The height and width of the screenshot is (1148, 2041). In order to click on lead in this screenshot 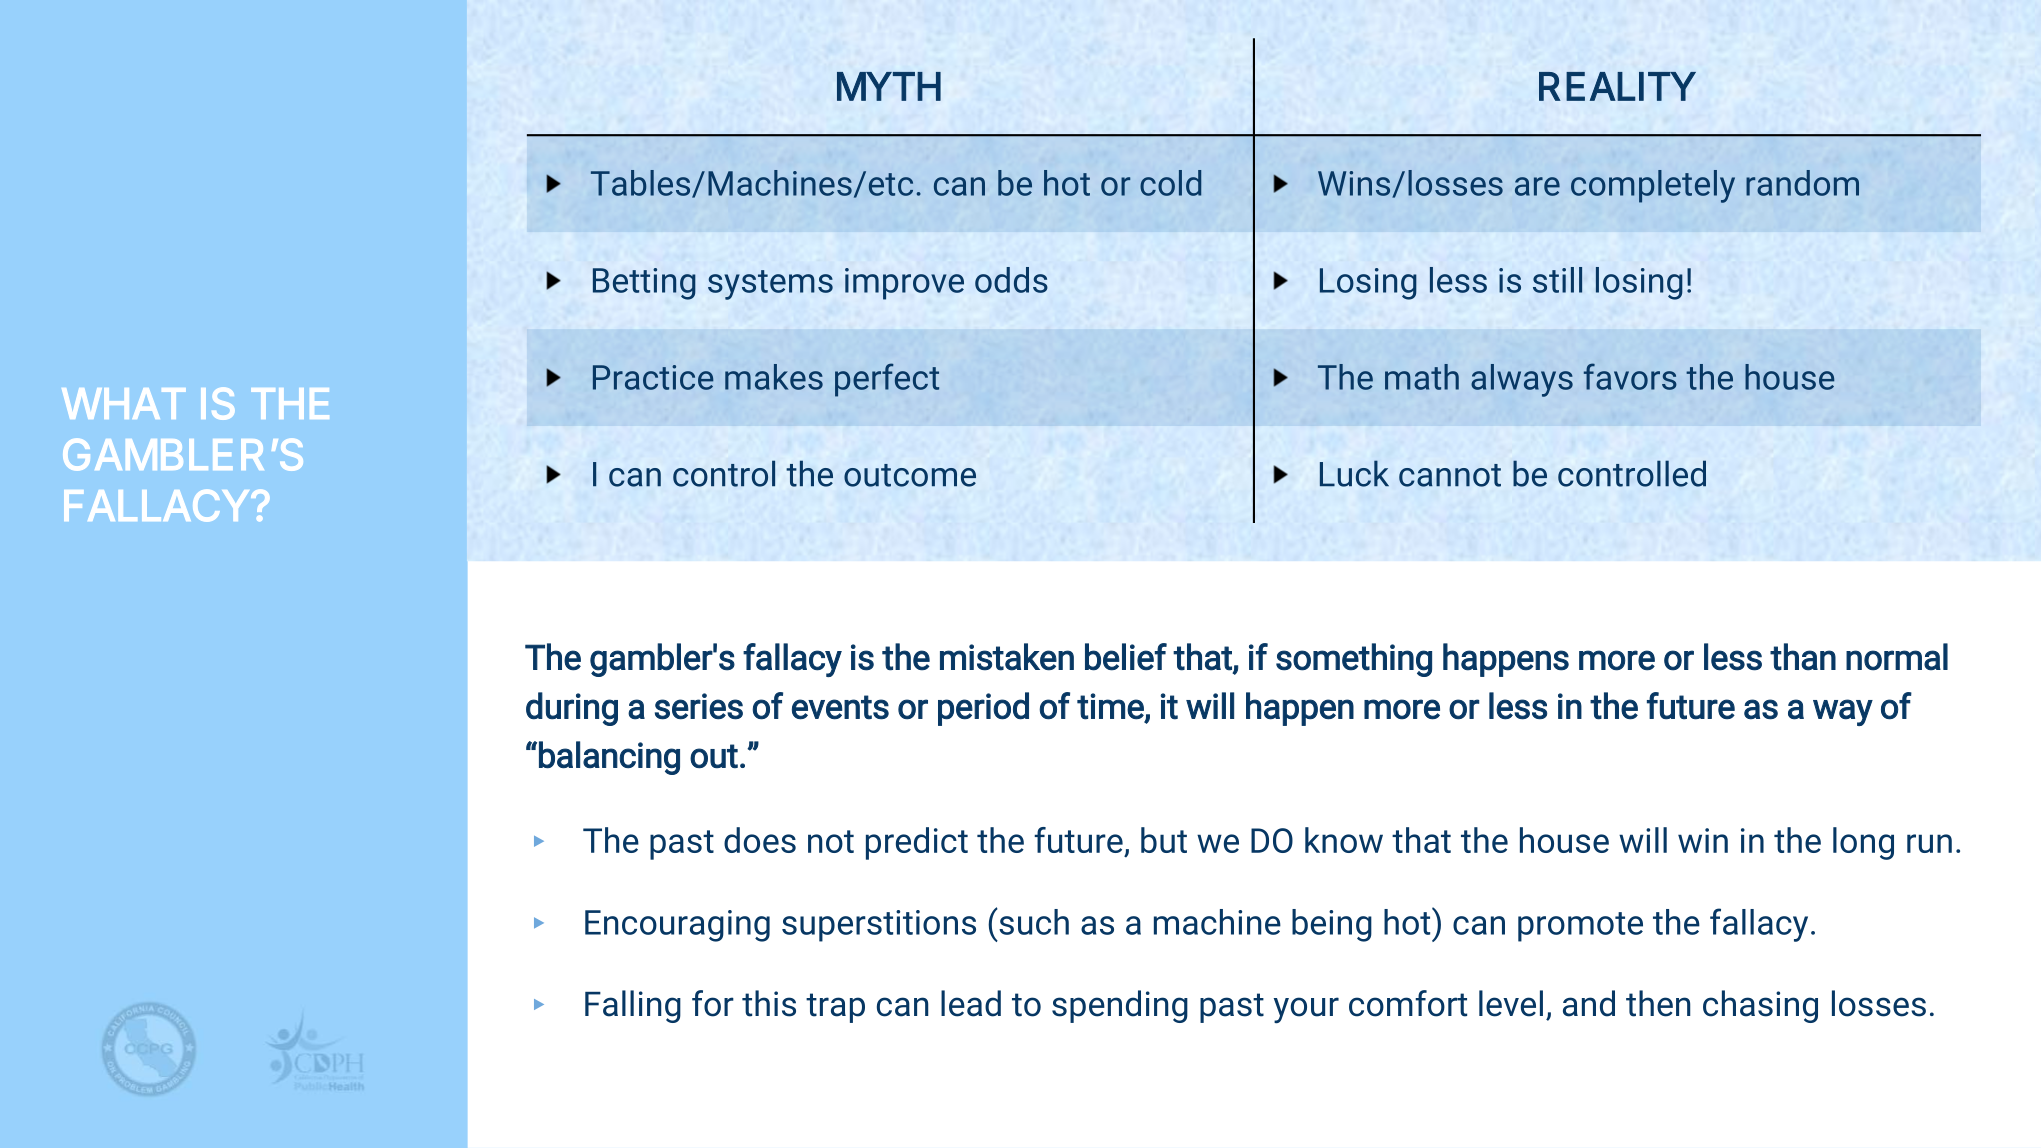, I will do `click(971, 1003)`.
